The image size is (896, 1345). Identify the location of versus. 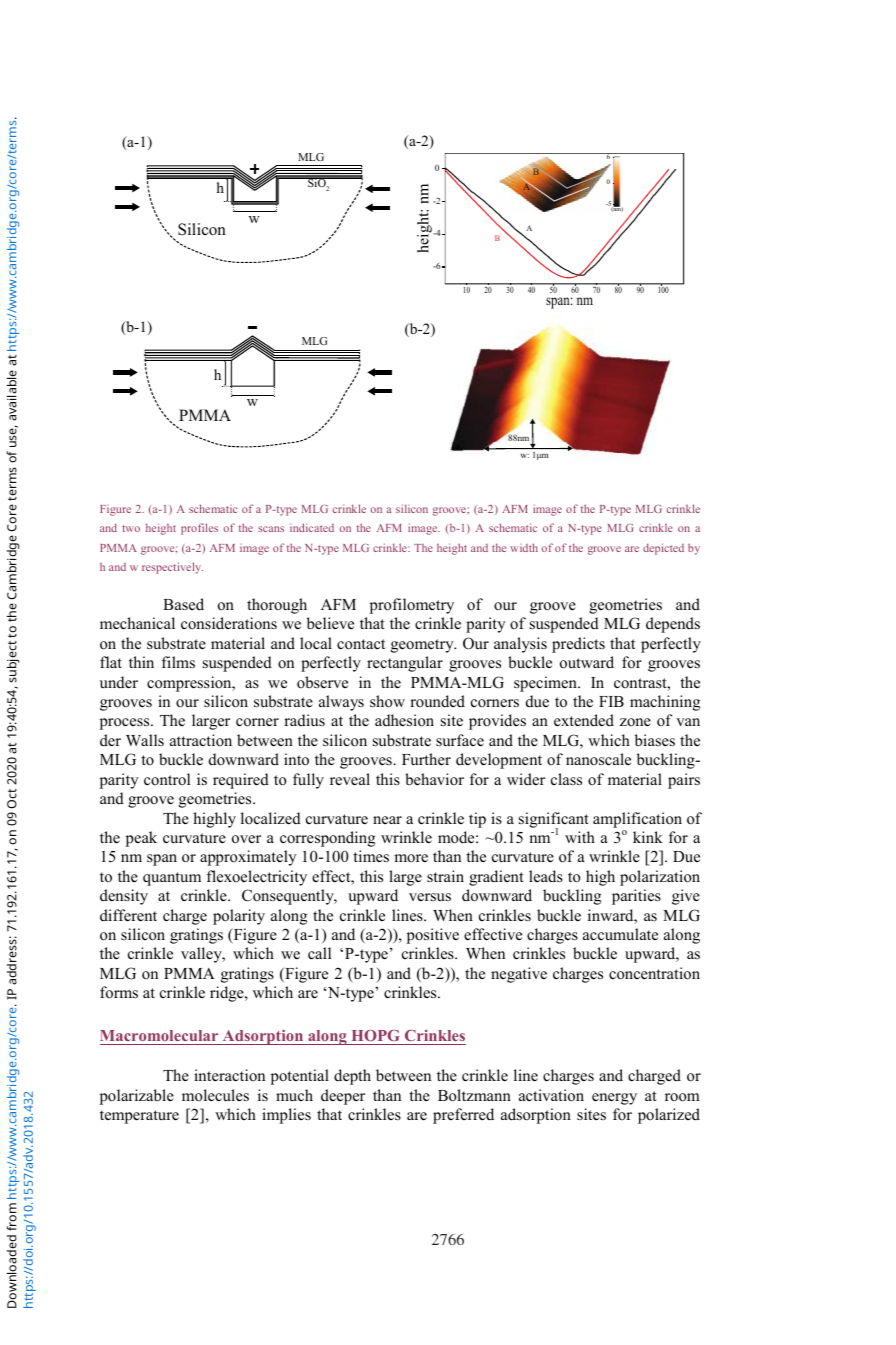
(430, 897).
